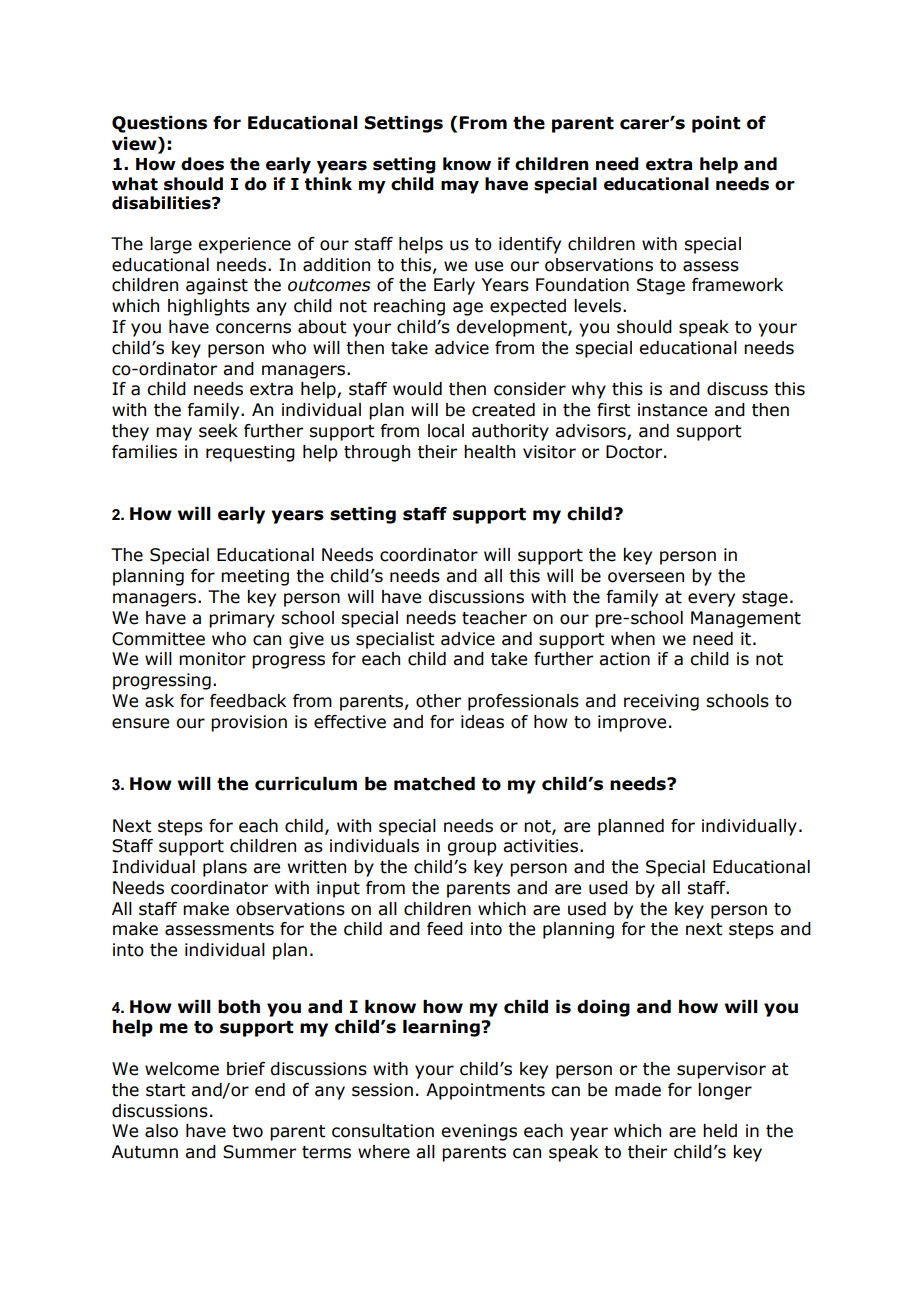 Image resolution: width=924 pixels, height=1308 pixels. What do you see at coordinates (317, 867) in the screenshot?
I see `written` at bounding box center [317, 867].
